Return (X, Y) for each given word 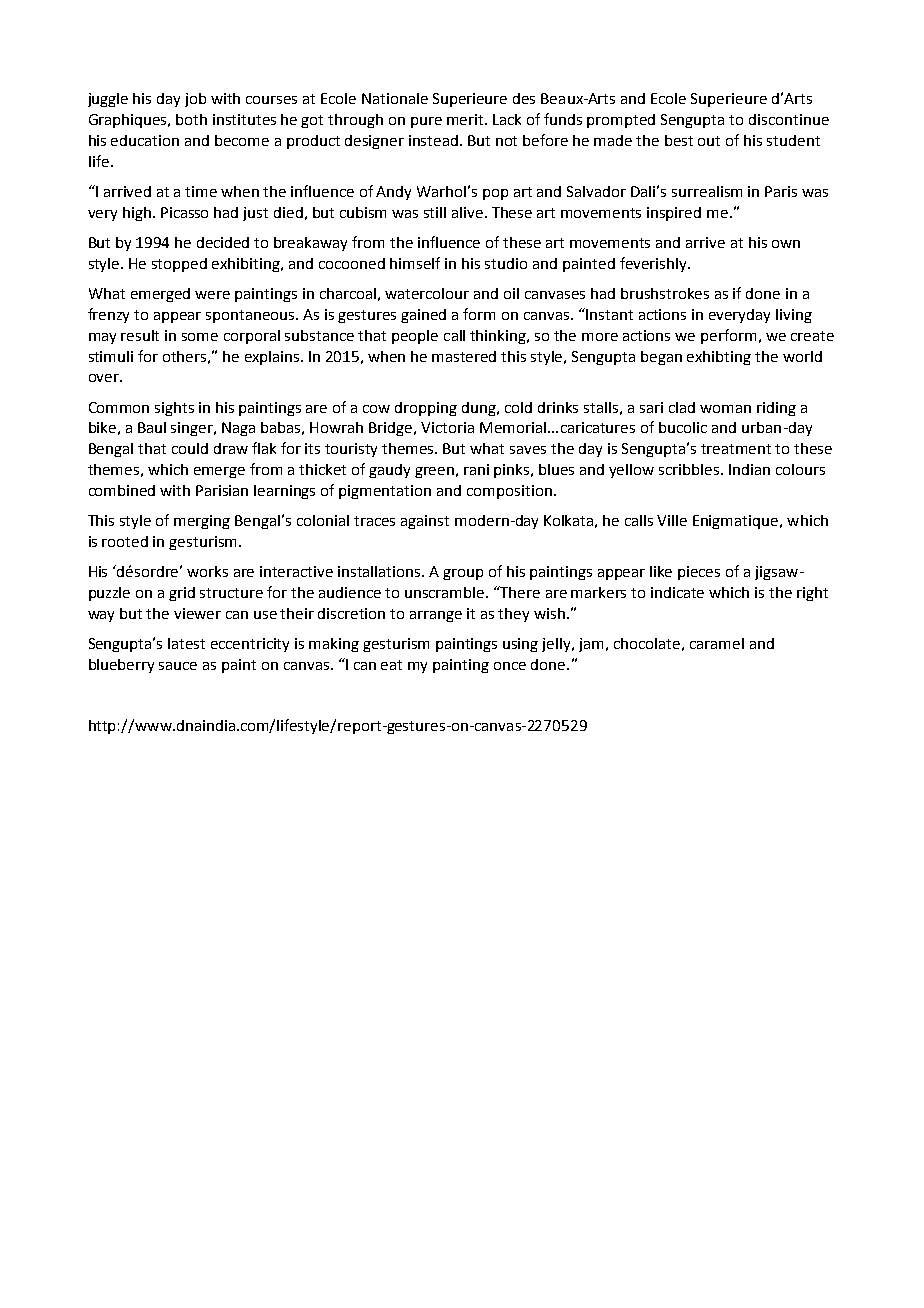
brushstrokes (665, 293)
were (212, 295)
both (191, 119)
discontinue (789, 119)
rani (476, 469)
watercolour (427, 293)
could (190, 448)
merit (466, 119)
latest (186, 643)
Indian (749, 469)
